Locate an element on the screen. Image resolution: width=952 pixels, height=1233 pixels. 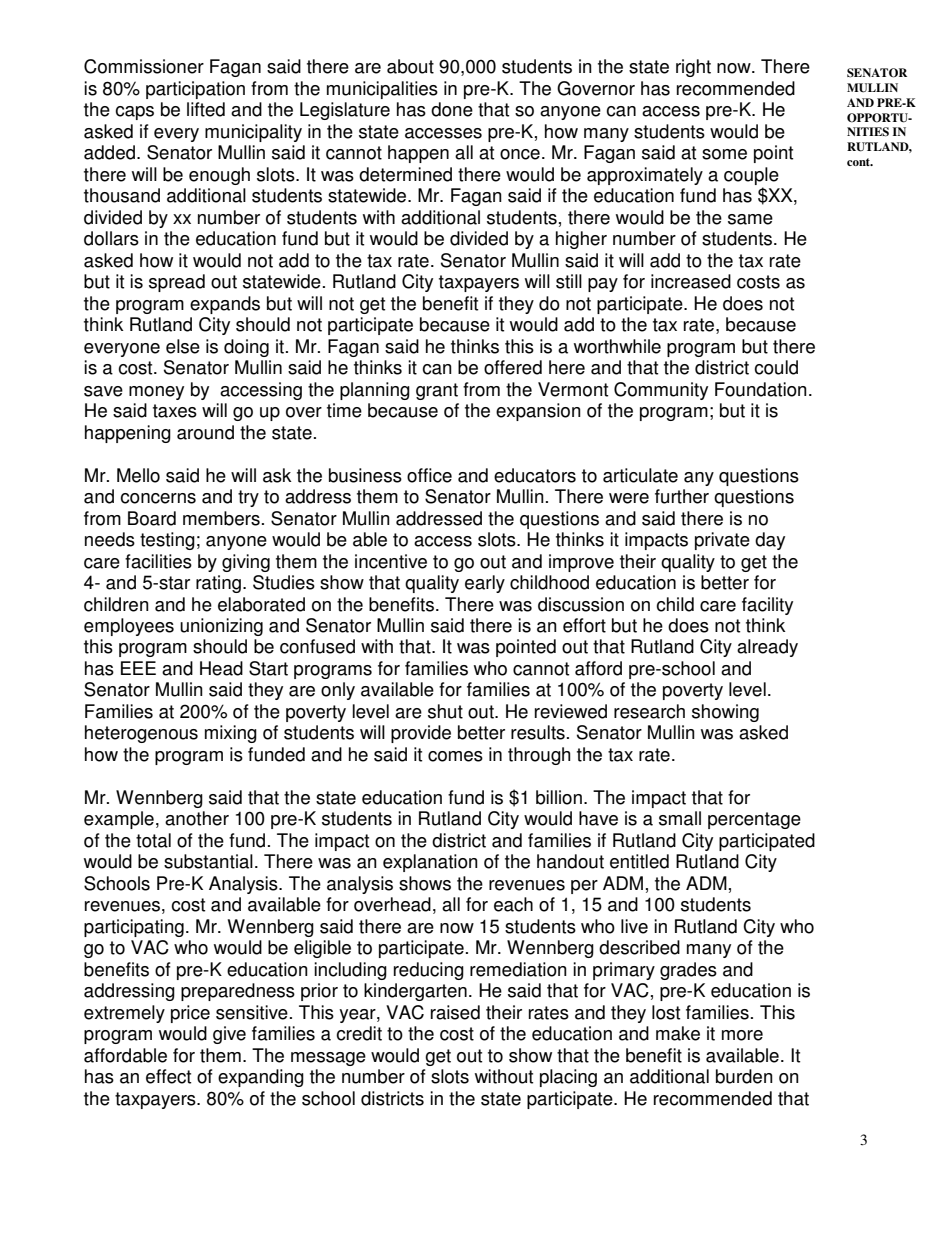
provide is located at coordinates (421, 734).
